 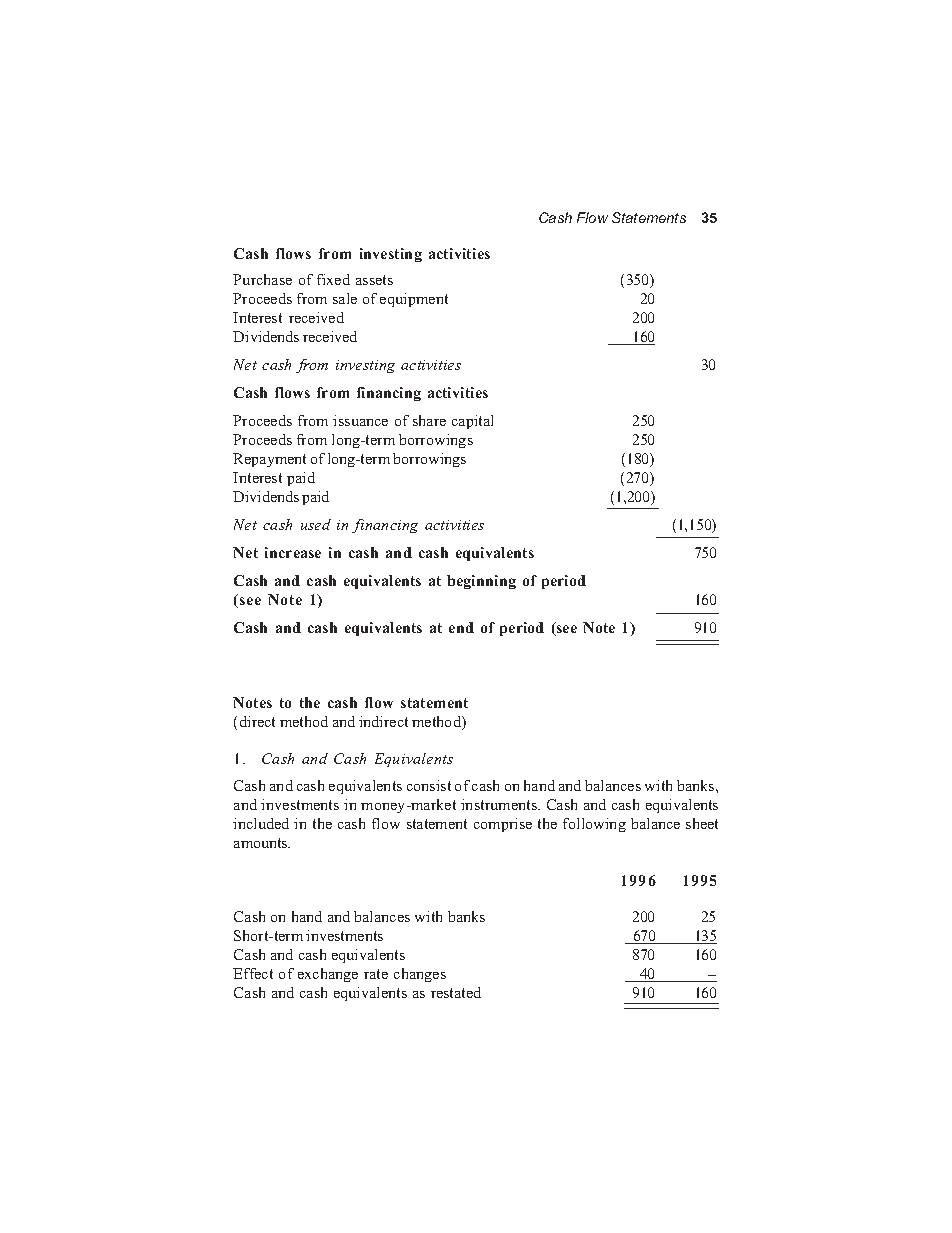 What do you see at coordinates (594, 825) in the screenshot?
I see `following` at bounding box center [594, 825].
